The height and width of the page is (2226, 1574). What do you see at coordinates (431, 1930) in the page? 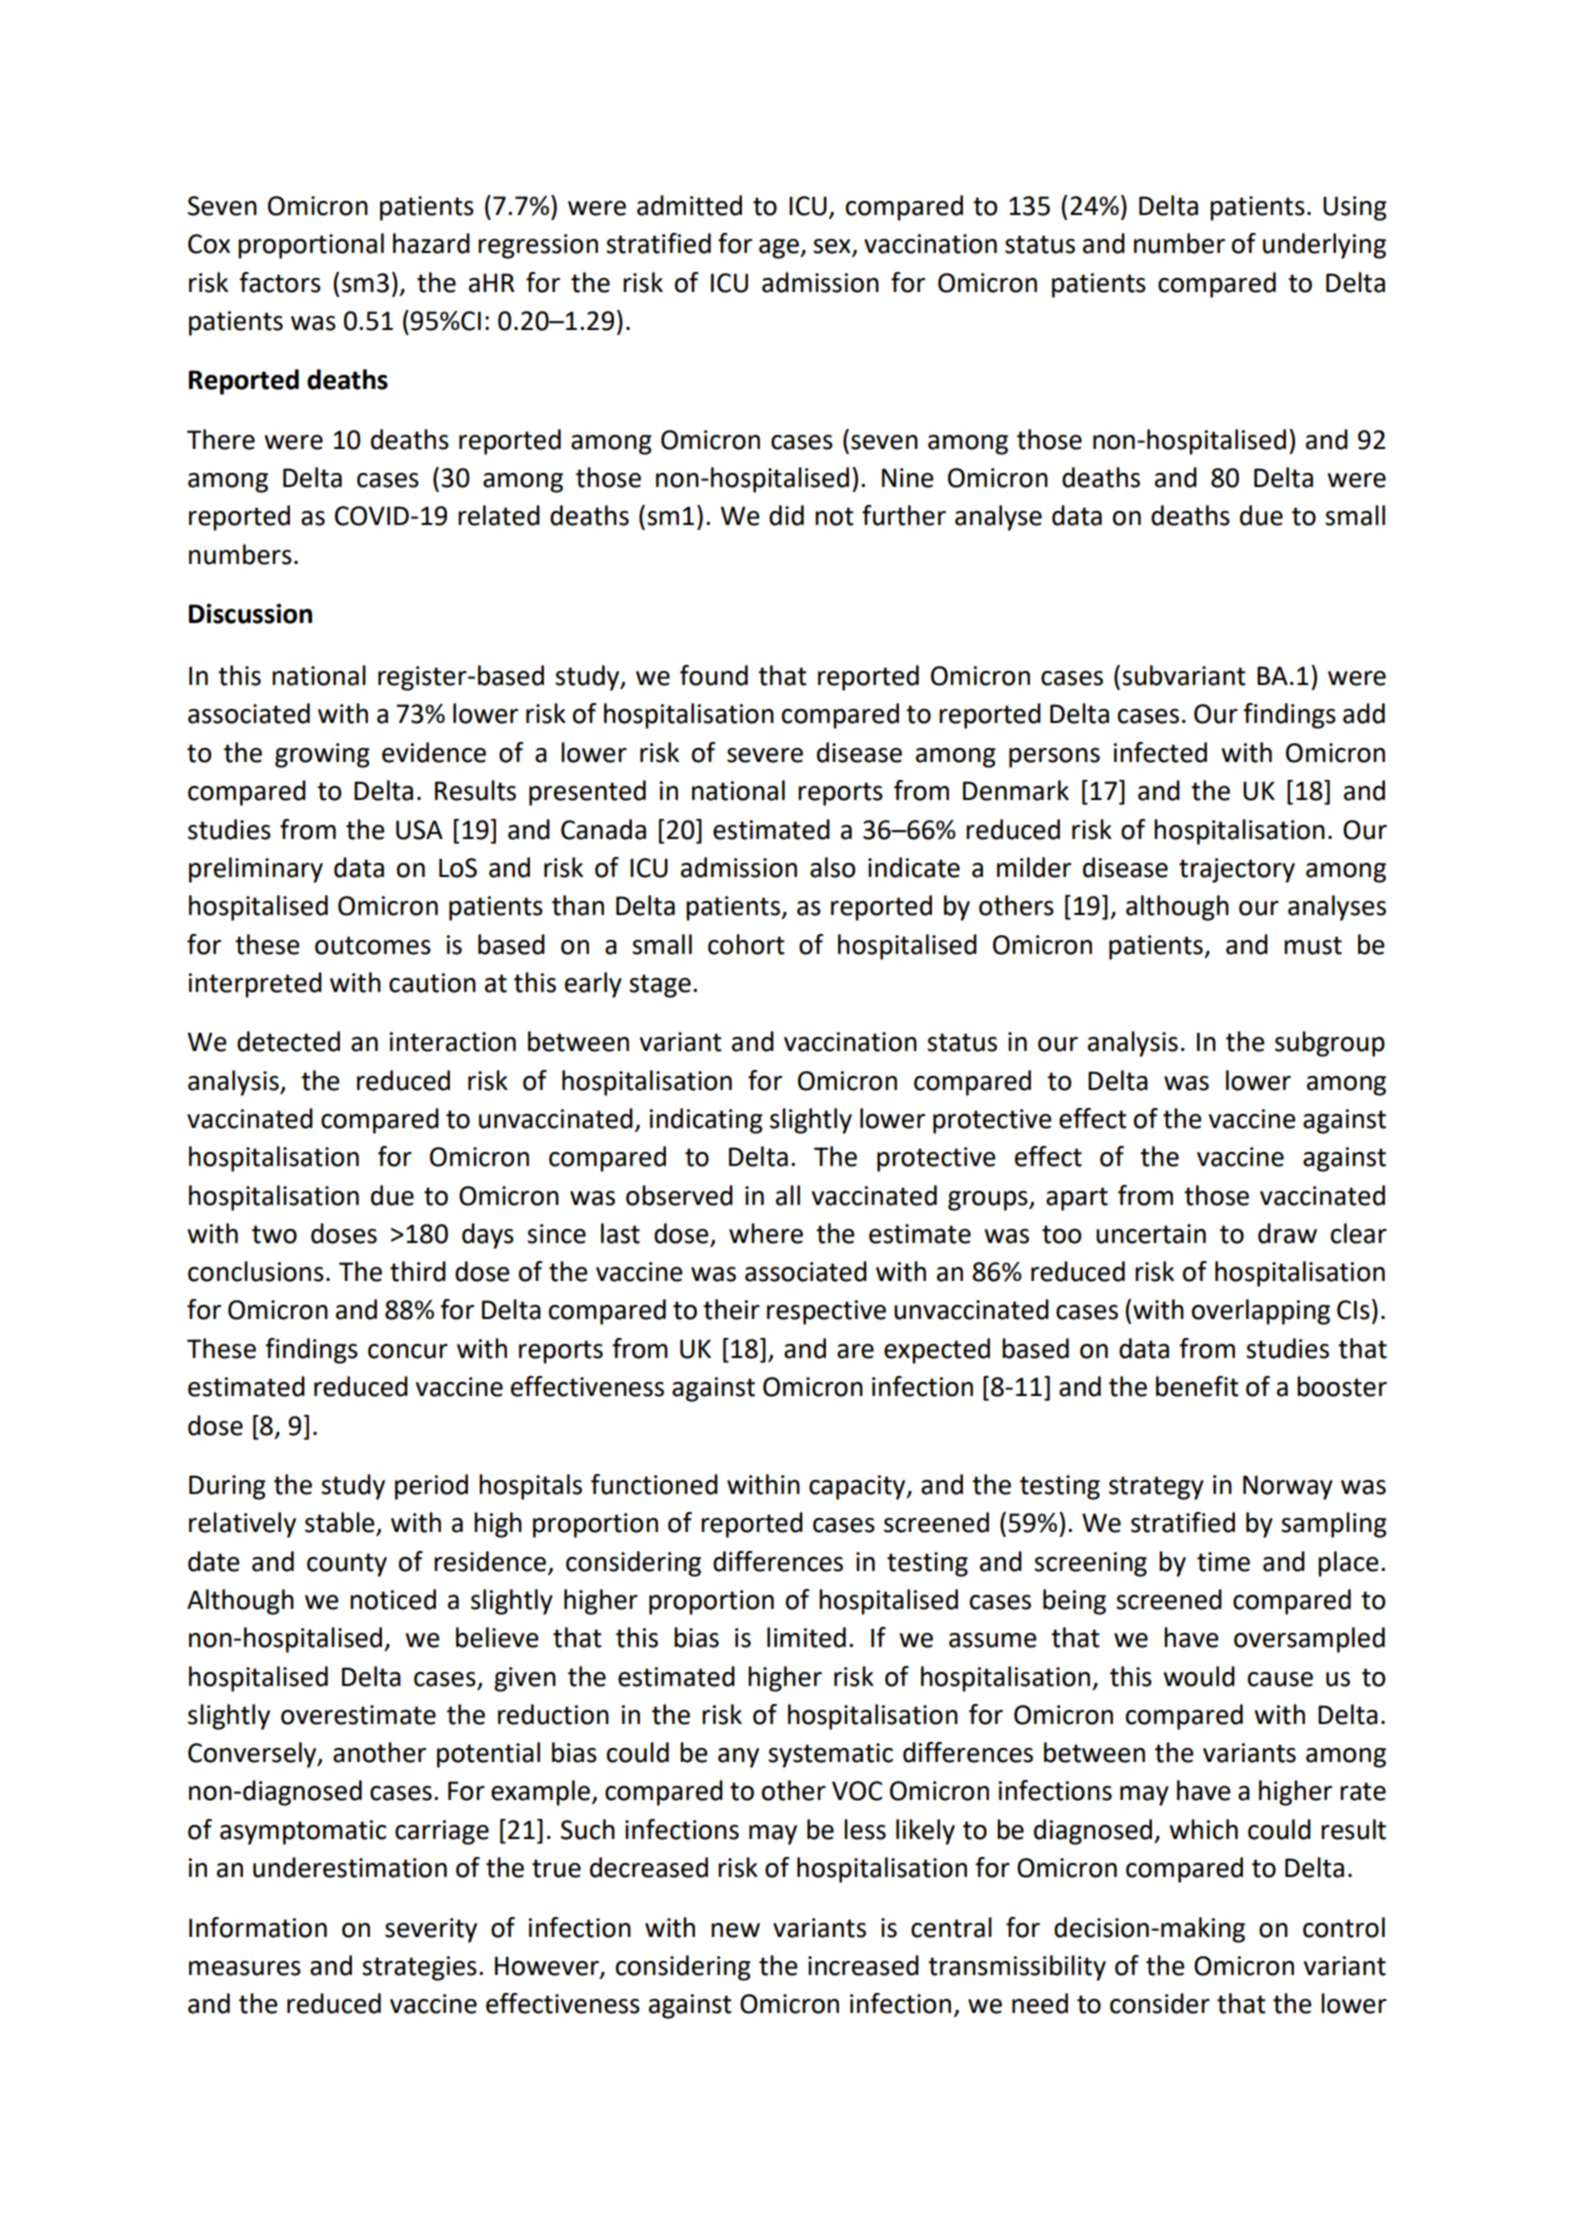
I see `severity` at bounding box center [431, 1930].
